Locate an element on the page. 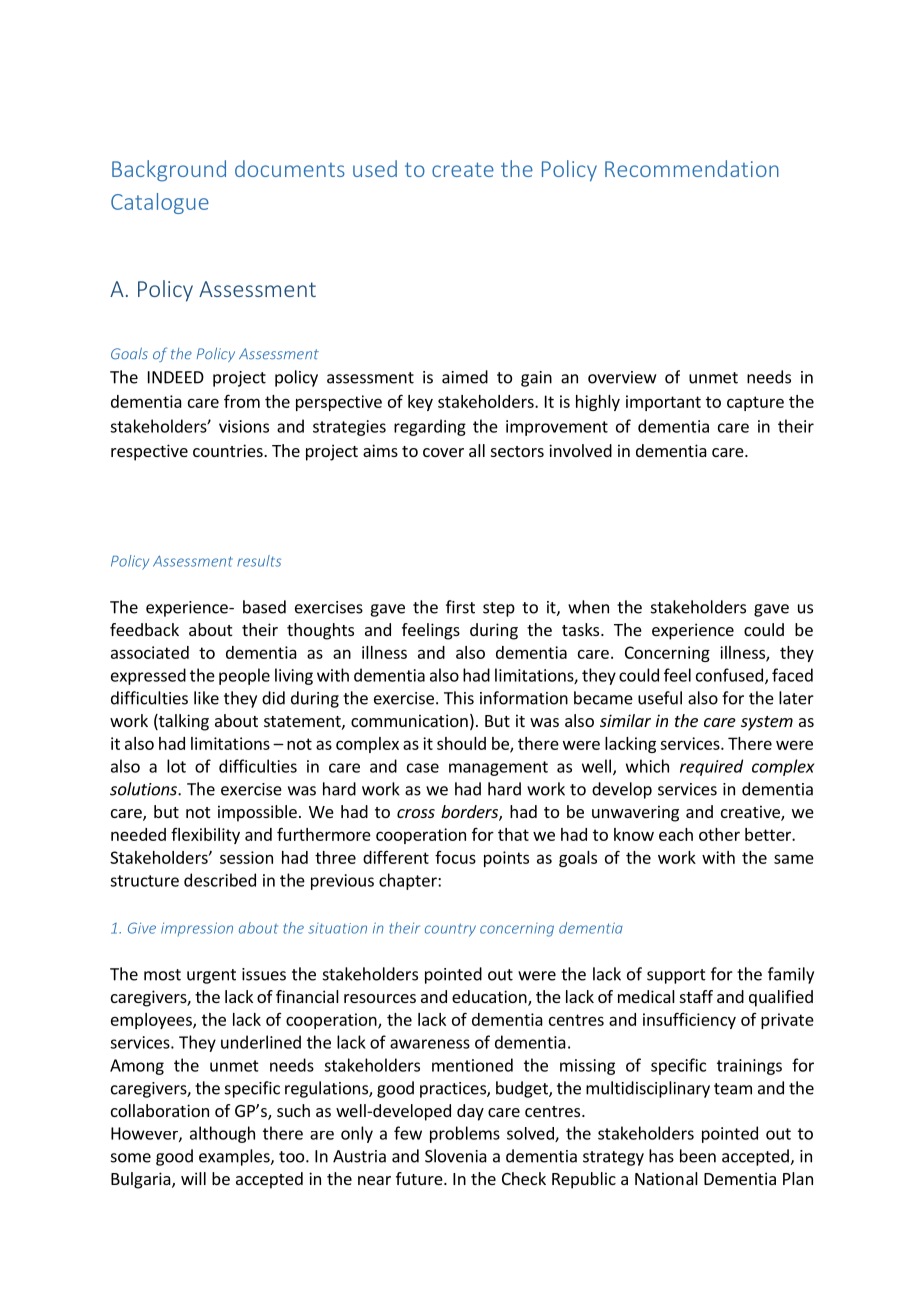  Recommendation is located at coordinates (692, 168).
